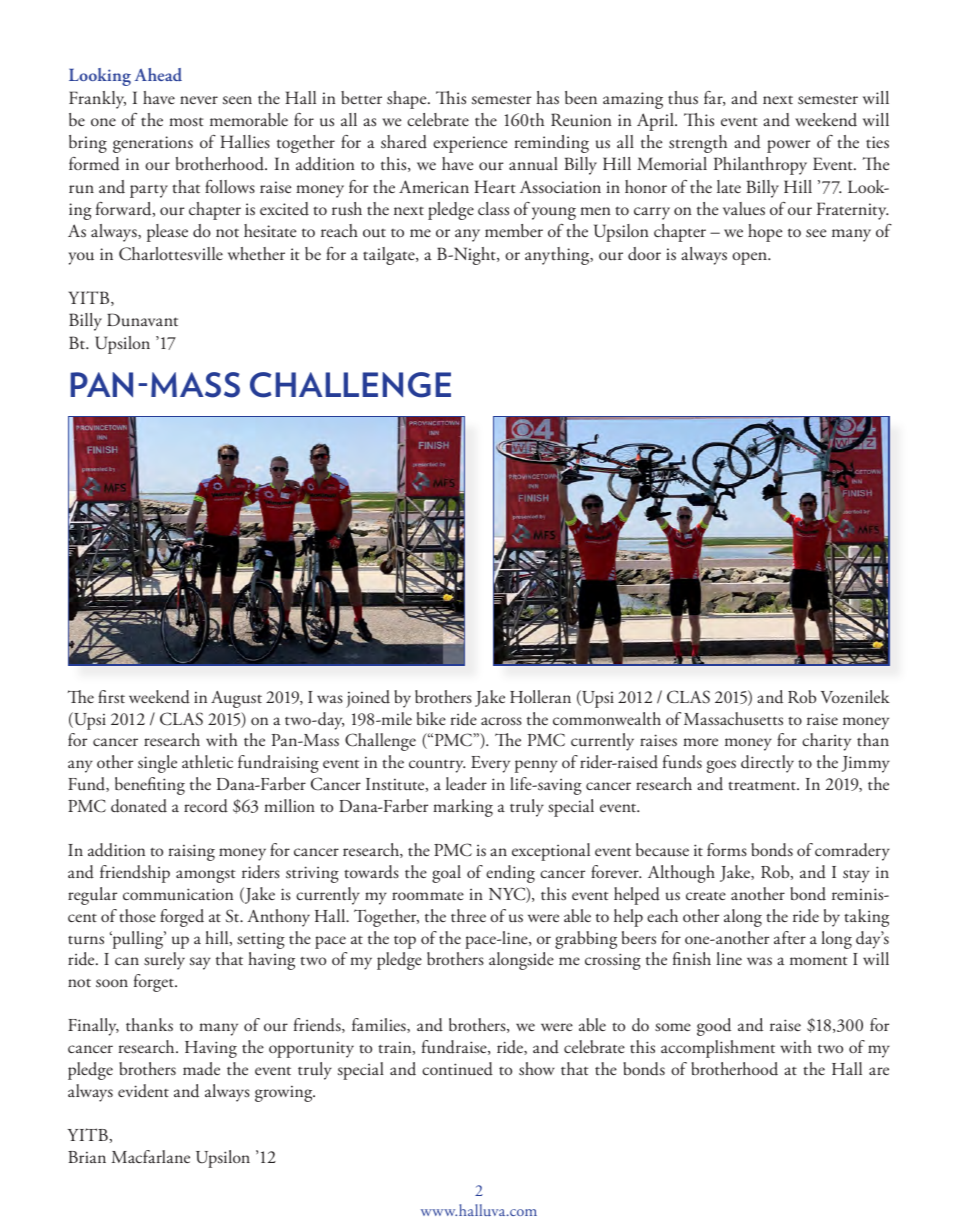 This screenshot has height=1232, width=958. Describe the element at coordinates (750, 258) in the screenshot. I see `open` at that location.
